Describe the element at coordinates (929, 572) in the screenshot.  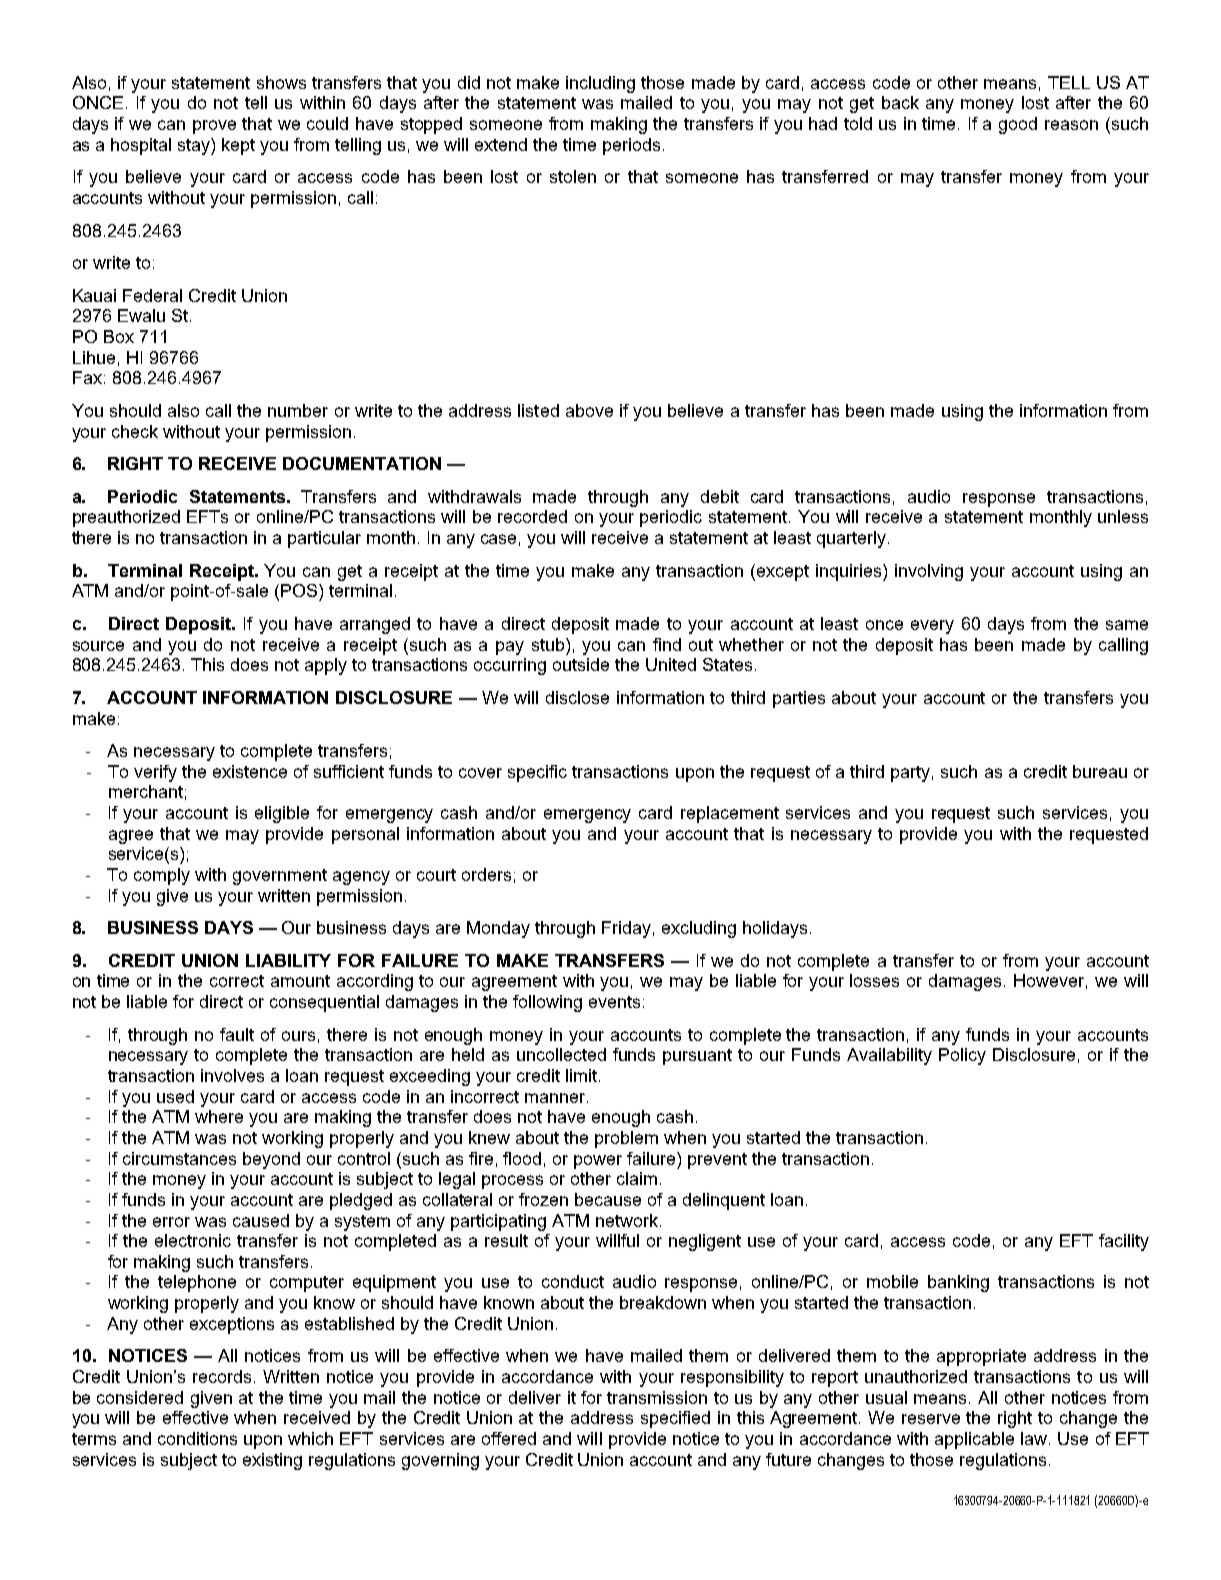
I see `involving` at that location.
